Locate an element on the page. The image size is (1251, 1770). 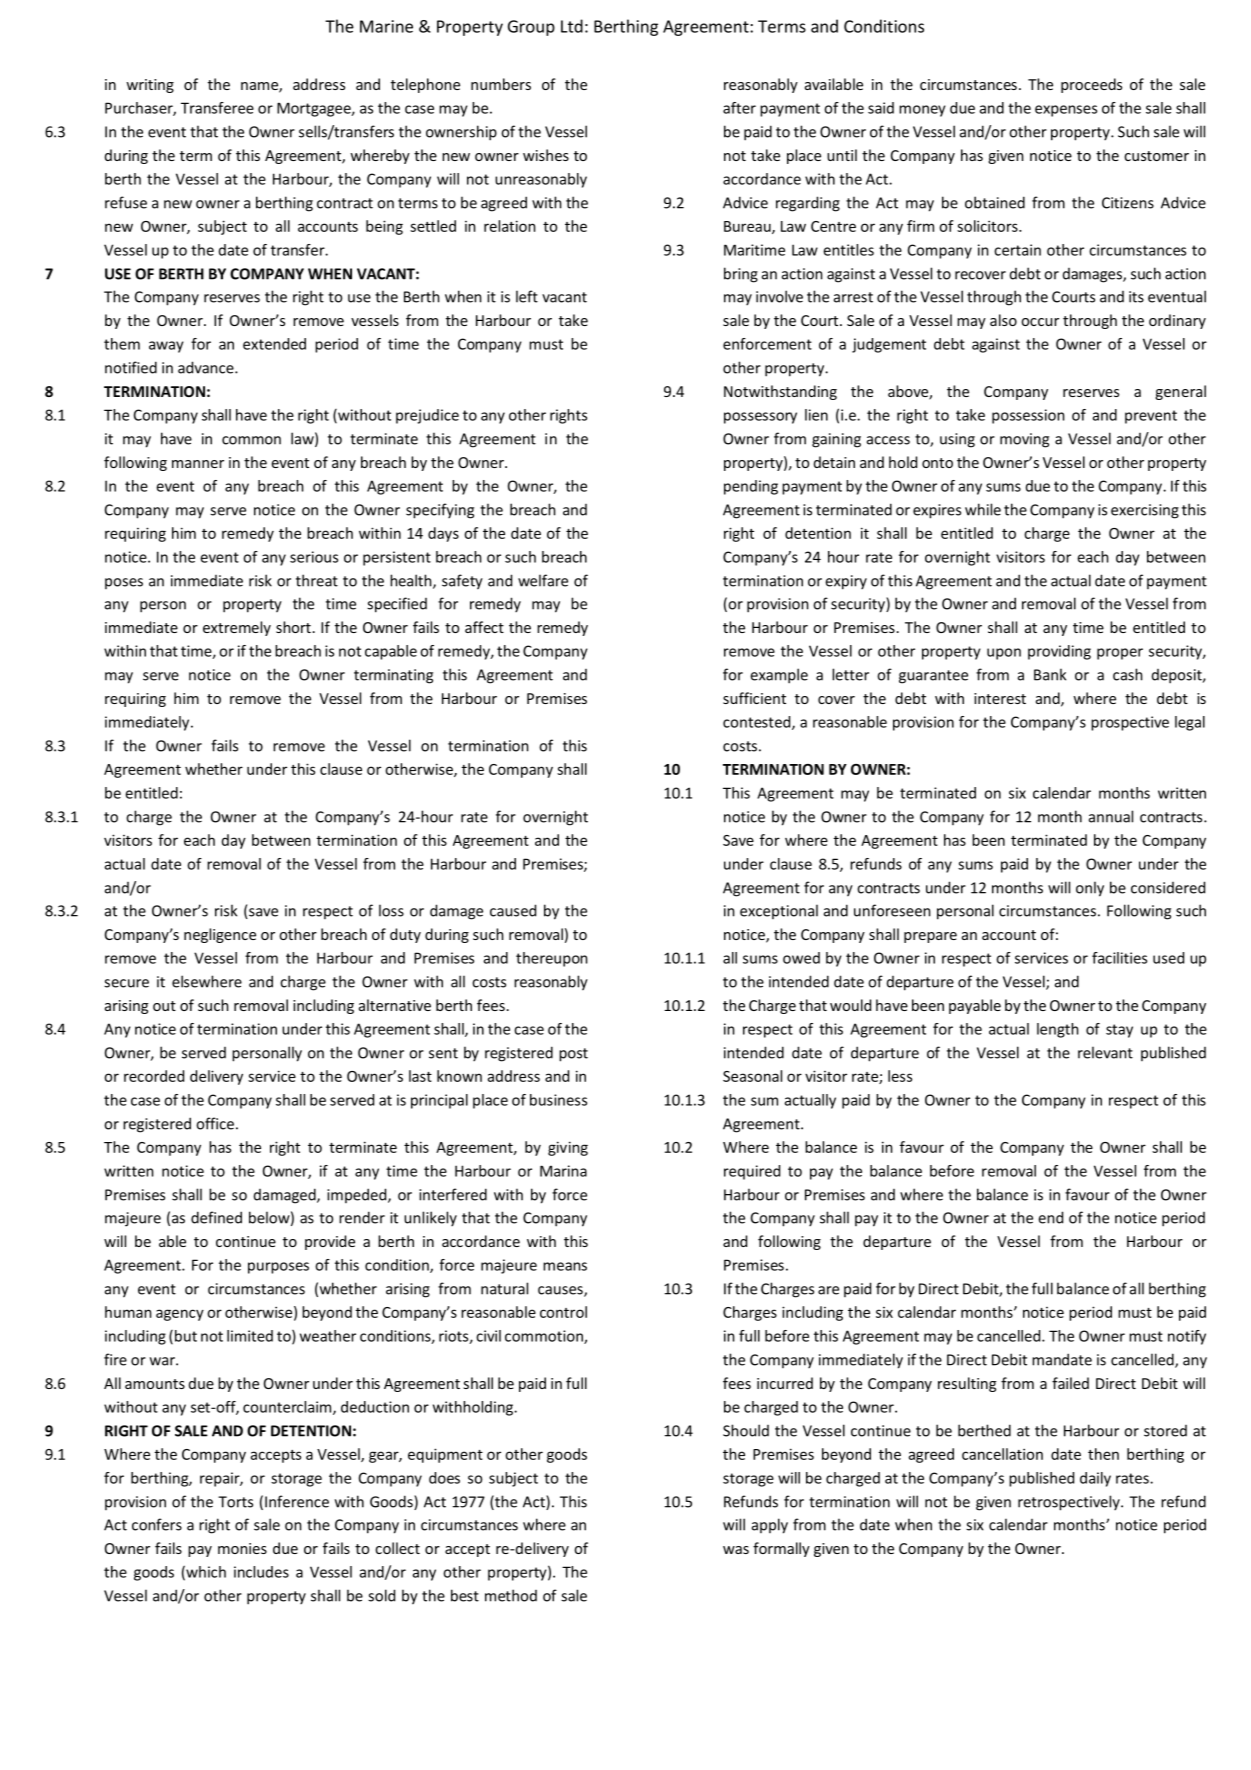
length is located at coordinates (1058, 1030).
